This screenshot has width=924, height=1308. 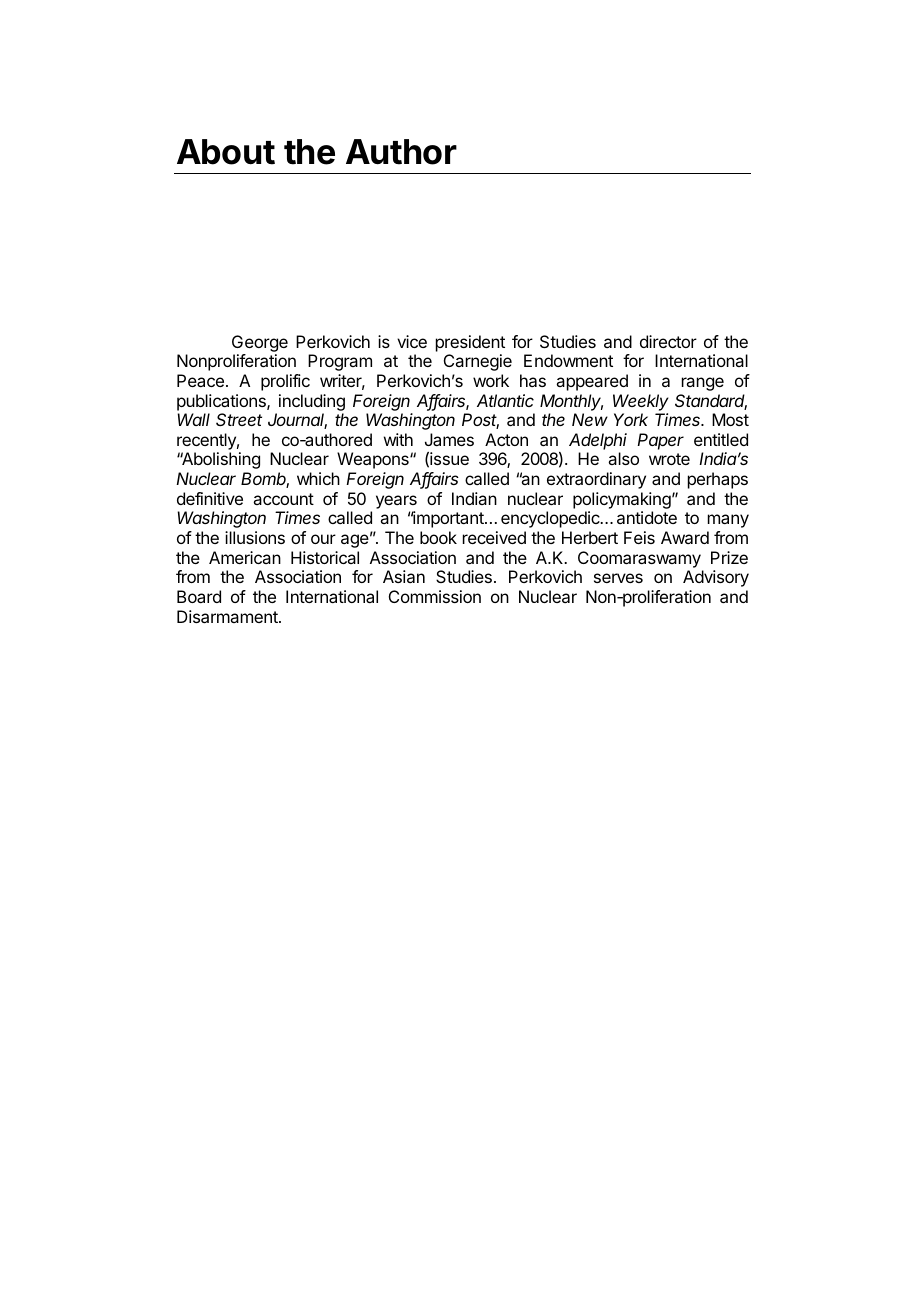 I want to click on vice, so click(x=412, y=341).
